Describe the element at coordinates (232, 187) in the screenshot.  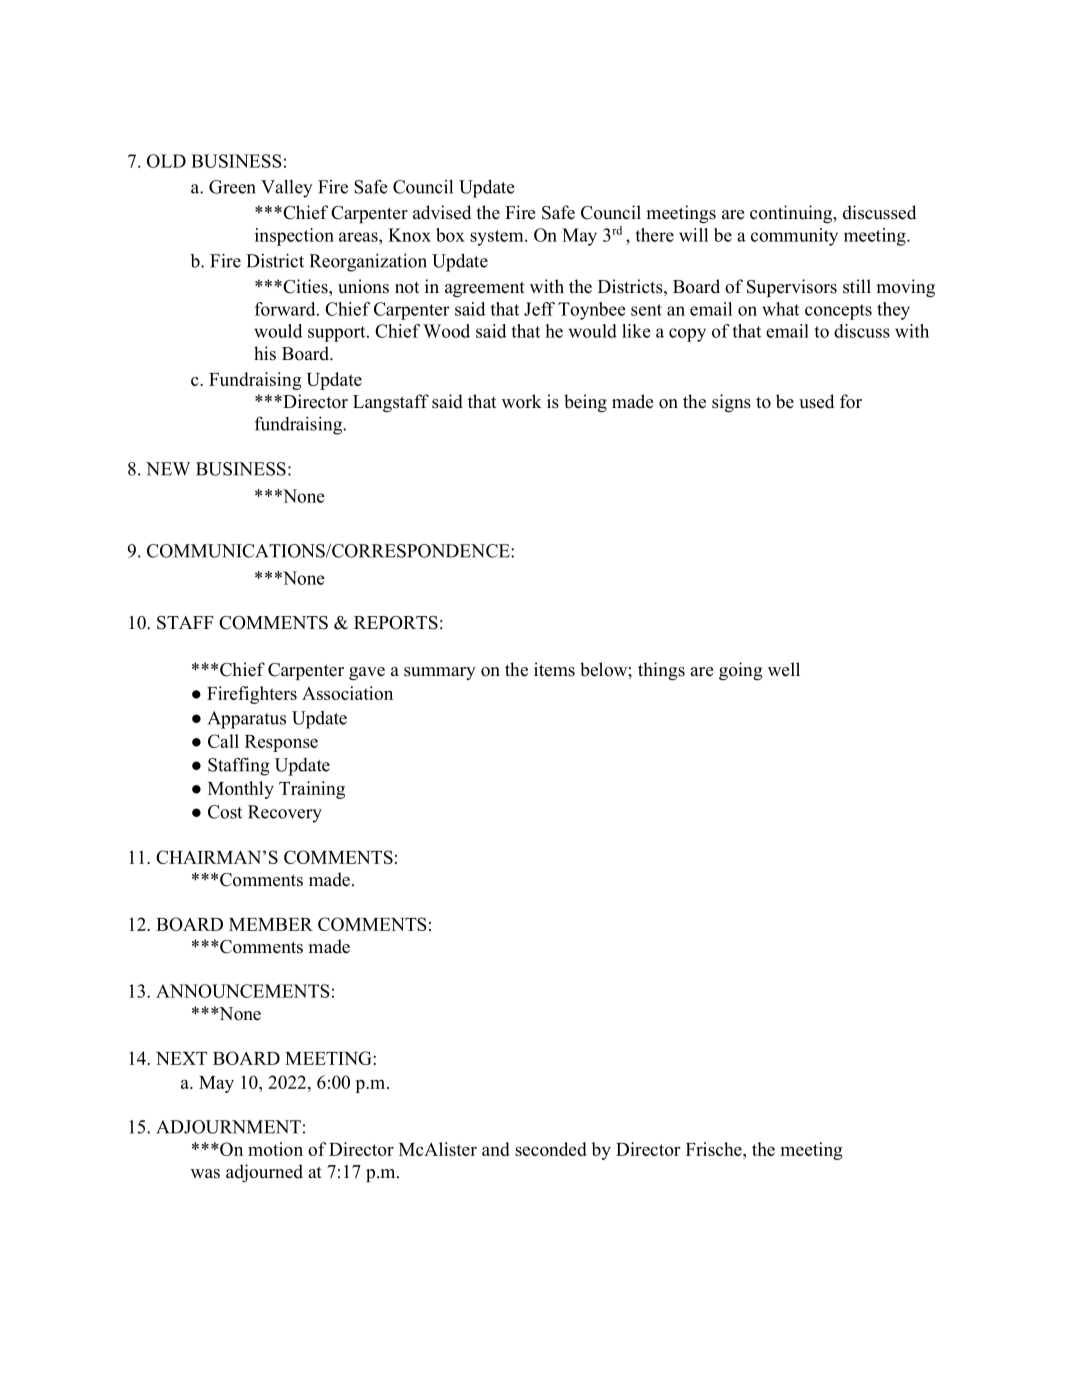
I see `Green` at that location.
